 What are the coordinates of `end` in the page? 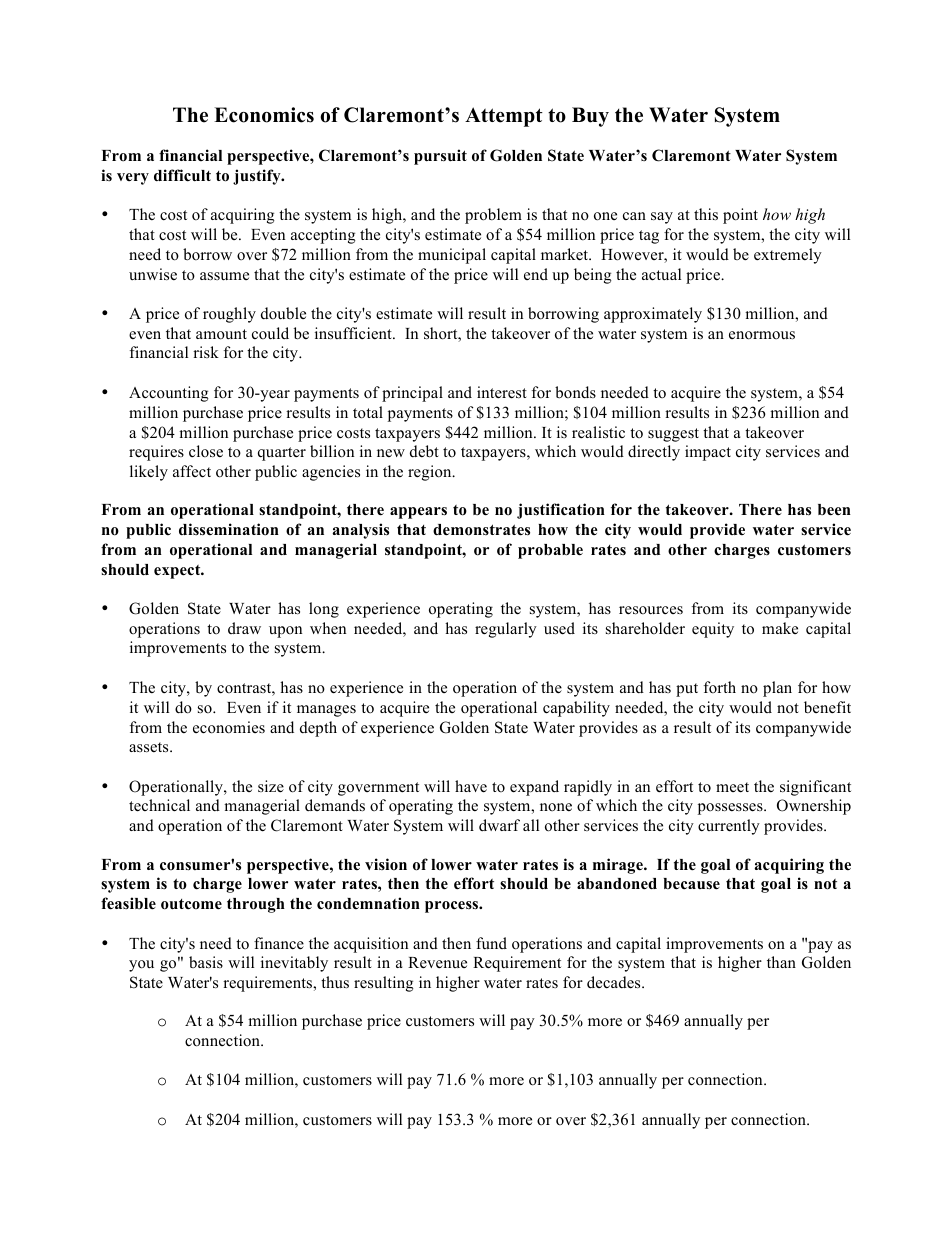 It's located at (536, 274).
